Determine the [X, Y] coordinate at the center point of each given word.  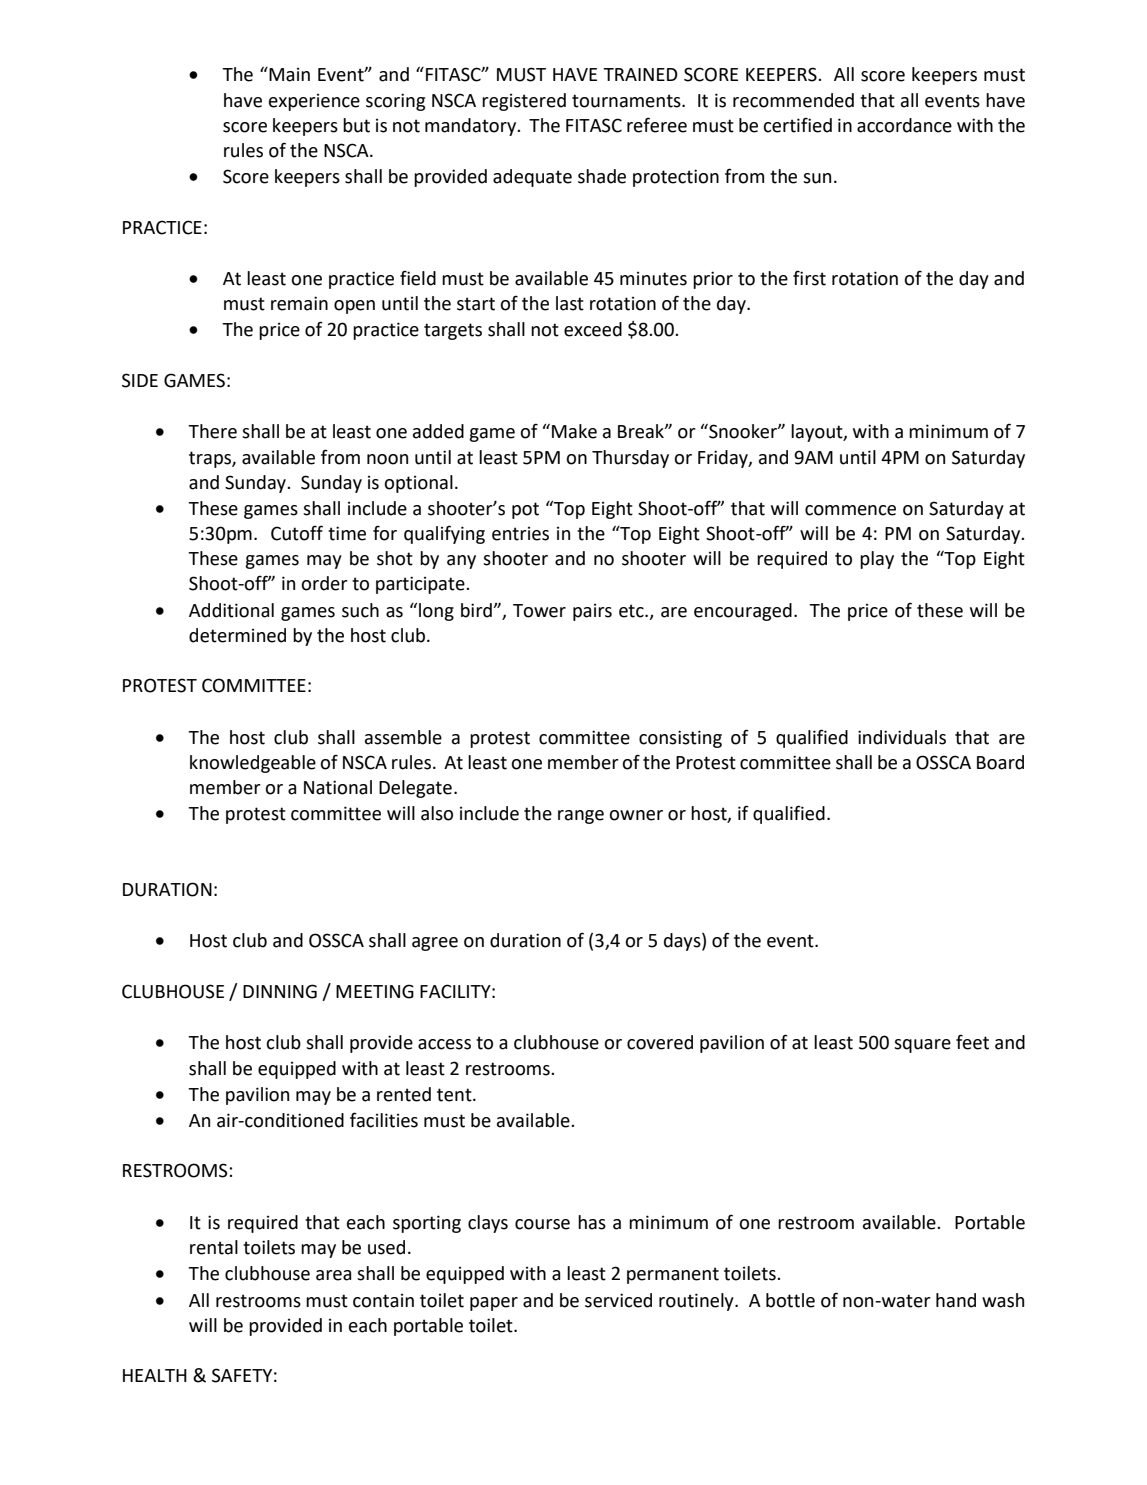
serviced [618, 1300]
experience [314, 102]
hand [956, 1300]
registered [524, 102]
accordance [904, 125]
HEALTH [155, 1375]
